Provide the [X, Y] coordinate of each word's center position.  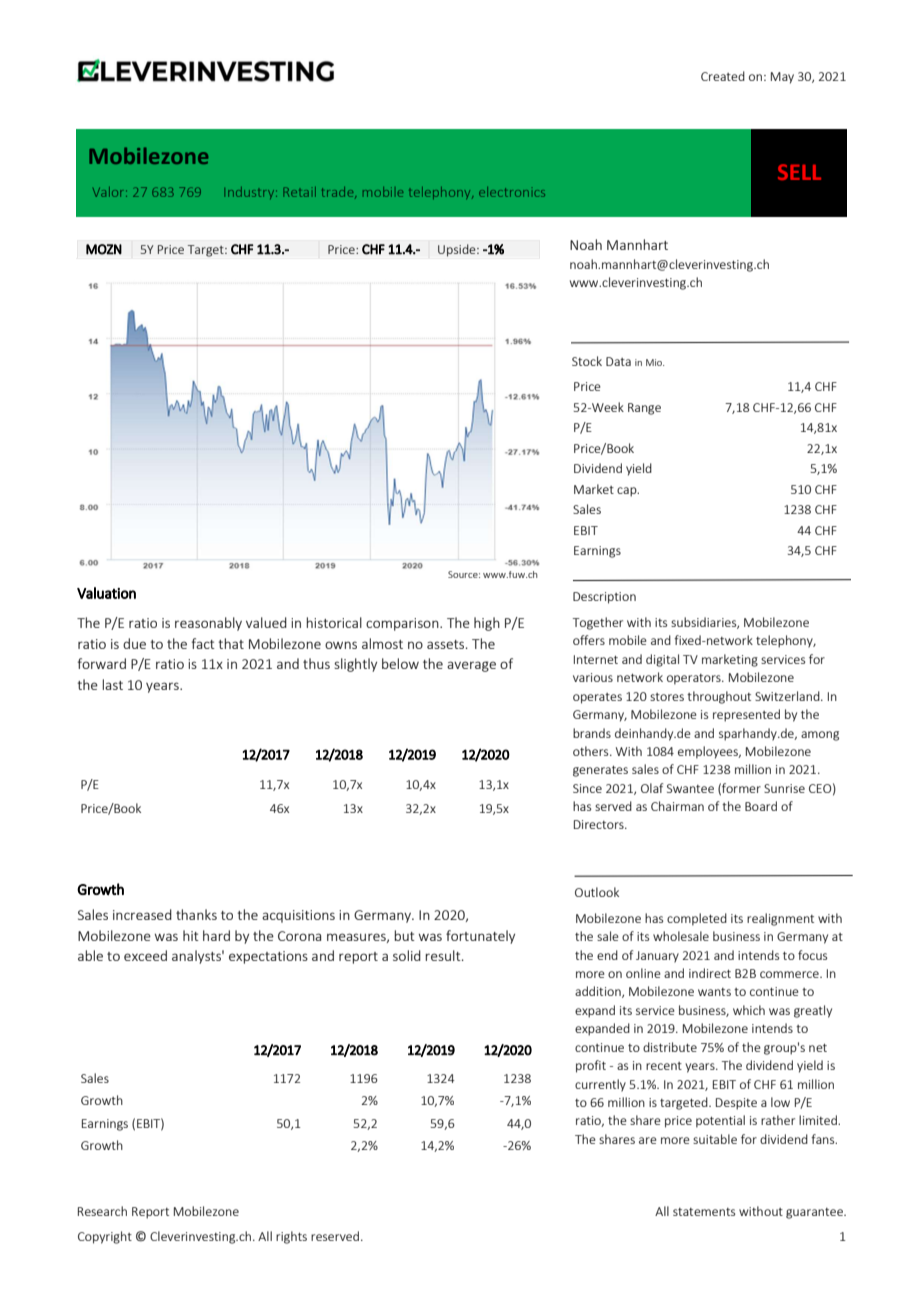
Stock [587, 361]
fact [203, 643]
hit [191, 935]
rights [291, 1237]
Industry [250, 193]
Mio [655, 362]
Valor [110, 192]
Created [723, 76]
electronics [512, 192]
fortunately [480, 937]
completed [697, 919]
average [471, 666]
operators [695, 679]
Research [102, 1211]
